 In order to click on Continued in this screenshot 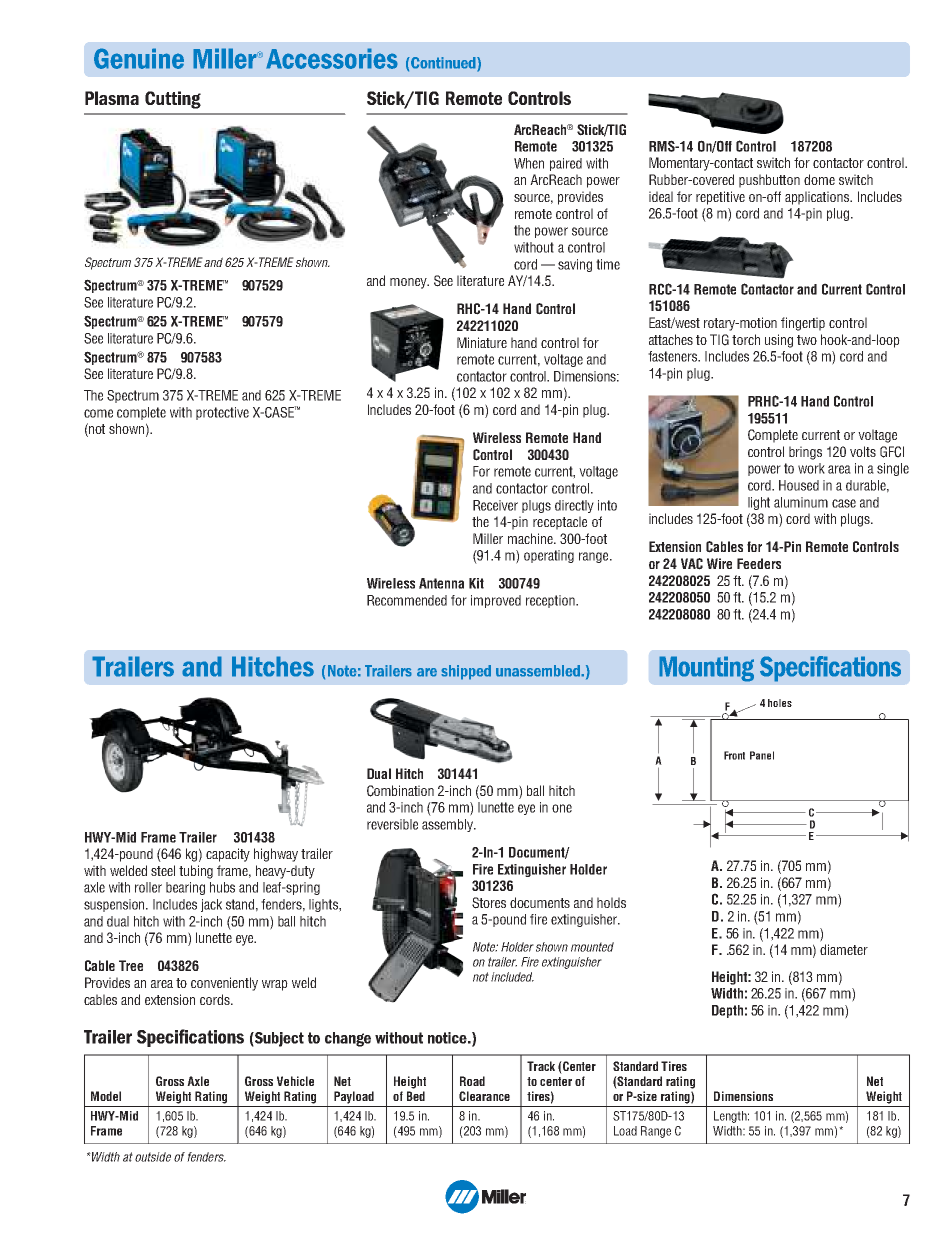, I will do `click(443, 64)`.
